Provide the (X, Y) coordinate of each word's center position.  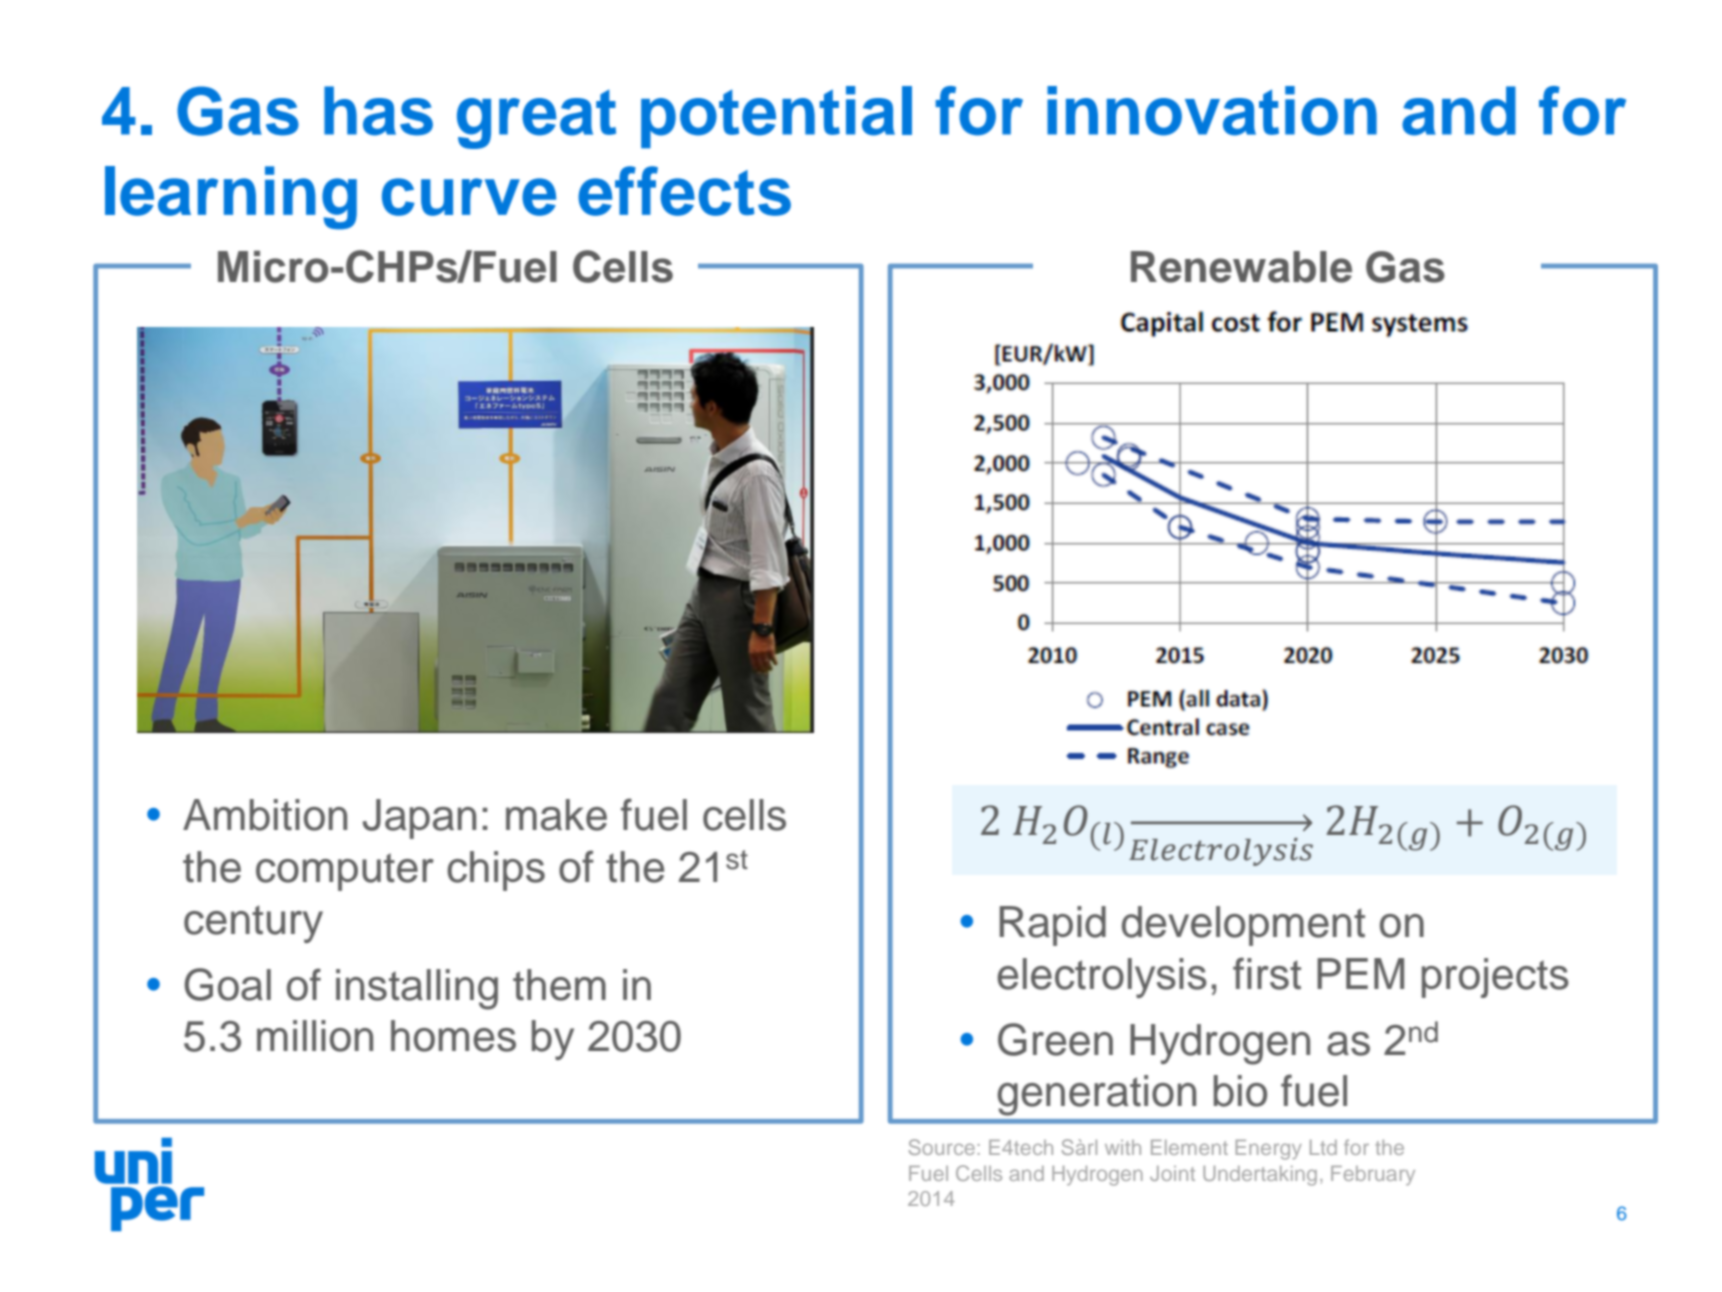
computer (345, 872)
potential (776, 117)
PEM (1360, 973)
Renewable (1241, 267)
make (556, 815)
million (315, 1036)
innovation (1212, 111)
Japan (419, 819)
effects (684, 191)
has (378, 111)
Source (941, 1147)
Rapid (1053, 926)
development (1243, 926)
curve (469, 197)
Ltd (1323, 1147)
